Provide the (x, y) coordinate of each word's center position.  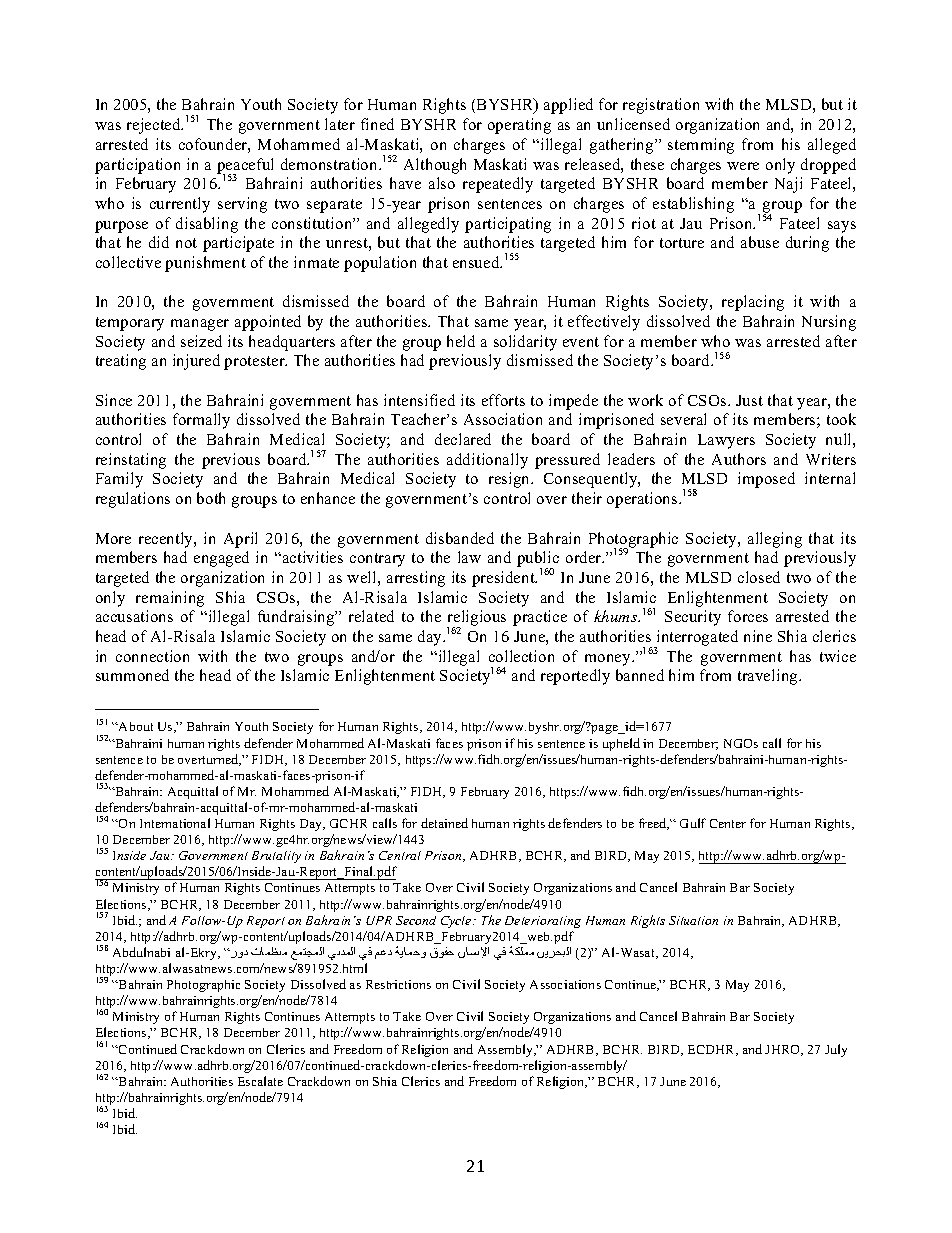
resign (510, 480)
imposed (766, 480)
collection (521, 656)
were (743, 166)
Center (728, 823)
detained (444, 823)
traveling (769, 677)
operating (519, 126)
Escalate (260, 1081)
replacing (753, 303)
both (211, 498)
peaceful (245, 167)
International (175, 823)
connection (152, 656)
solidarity (525, 343)
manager (200, 325)
